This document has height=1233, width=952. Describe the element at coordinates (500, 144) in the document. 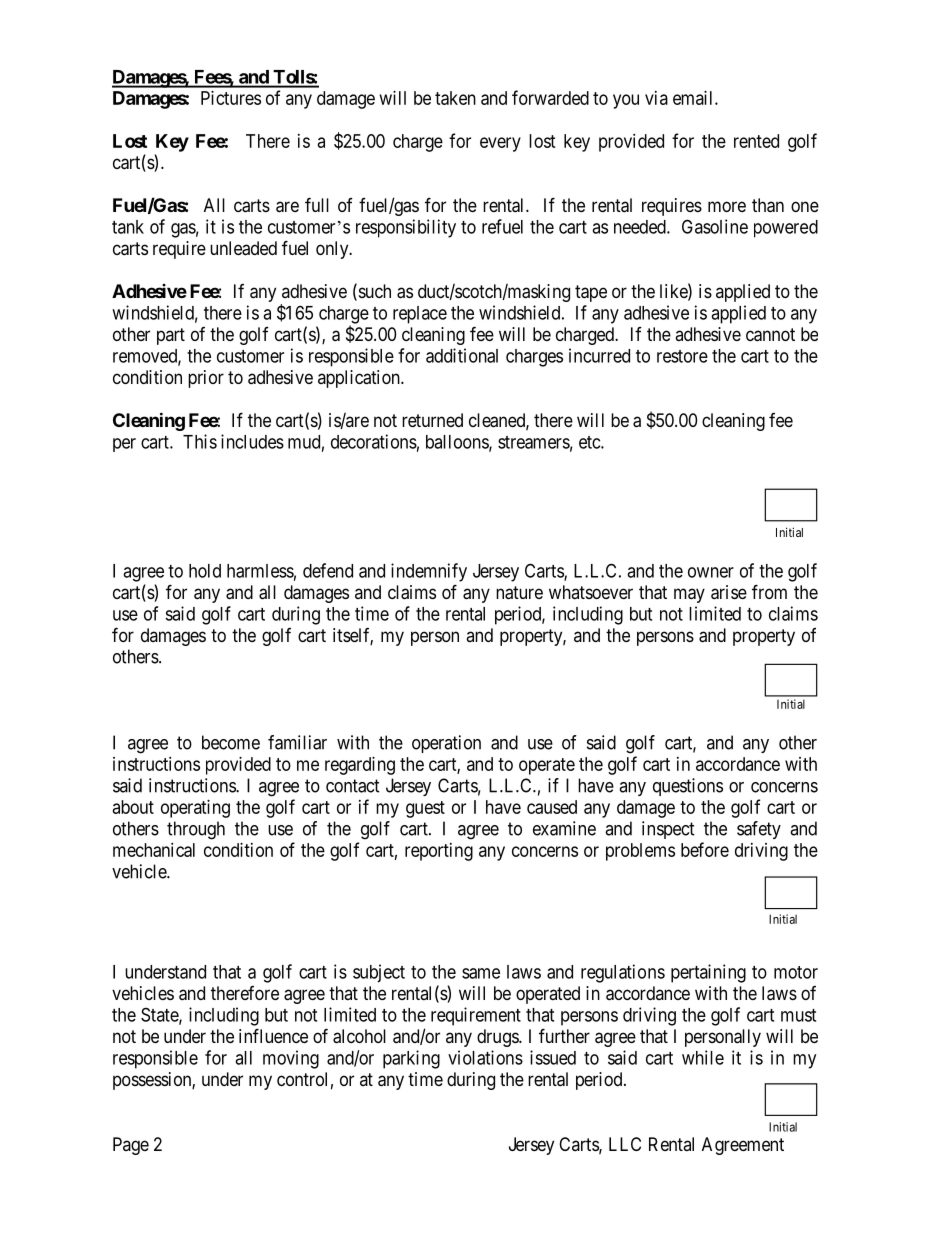

I see `every` at that location.
